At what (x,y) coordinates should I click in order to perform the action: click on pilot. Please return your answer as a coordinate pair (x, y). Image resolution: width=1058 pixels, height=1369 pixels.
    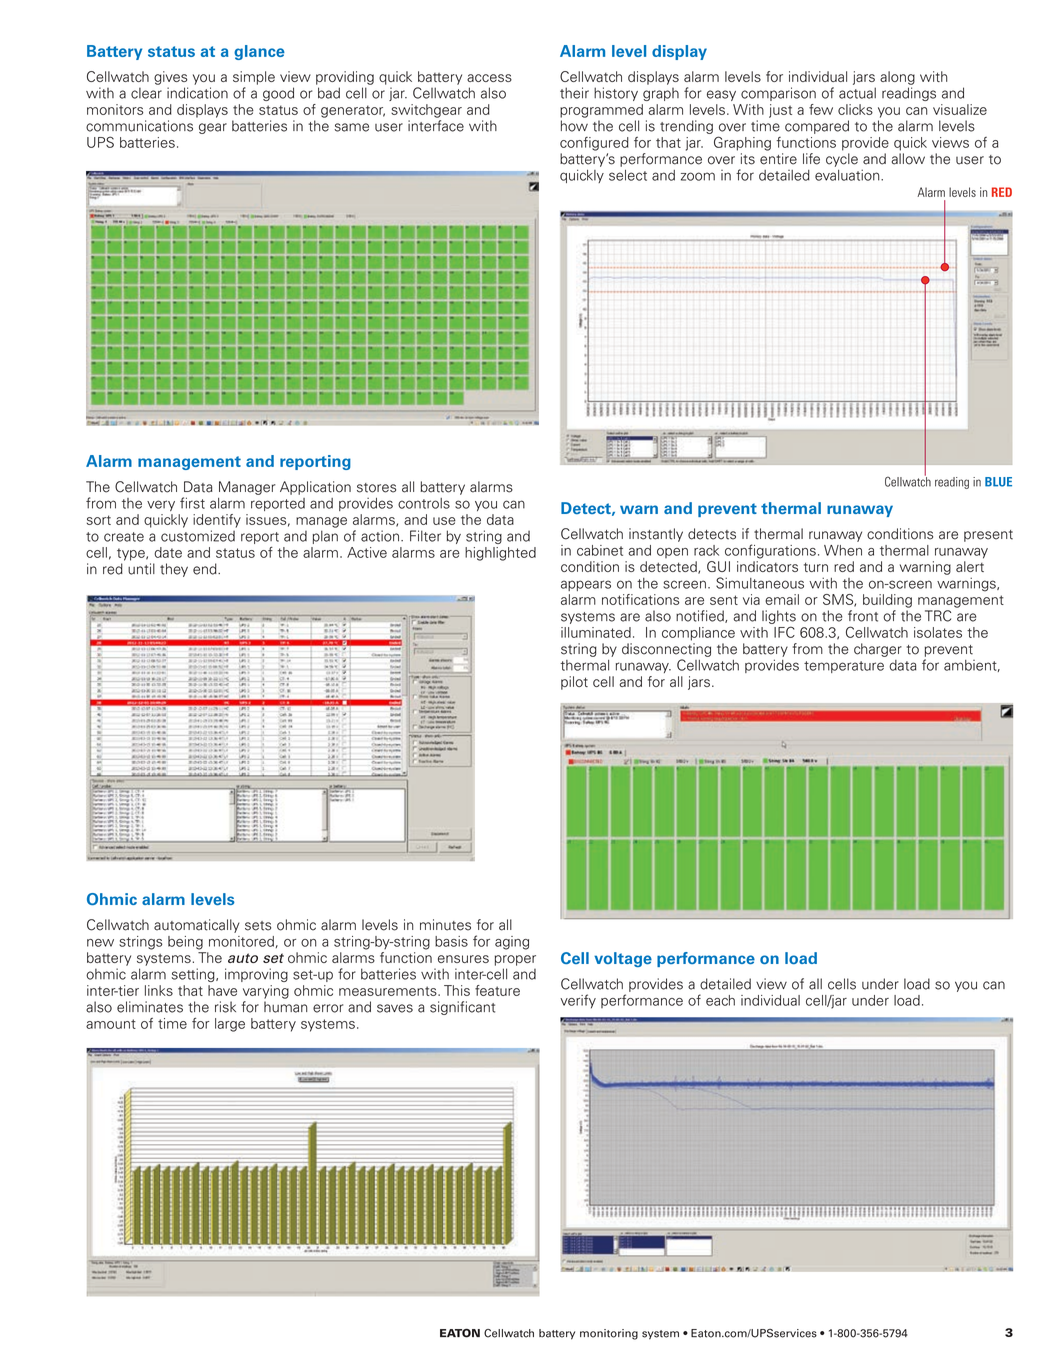
    Looking at the image, I should click on (574, 683).
